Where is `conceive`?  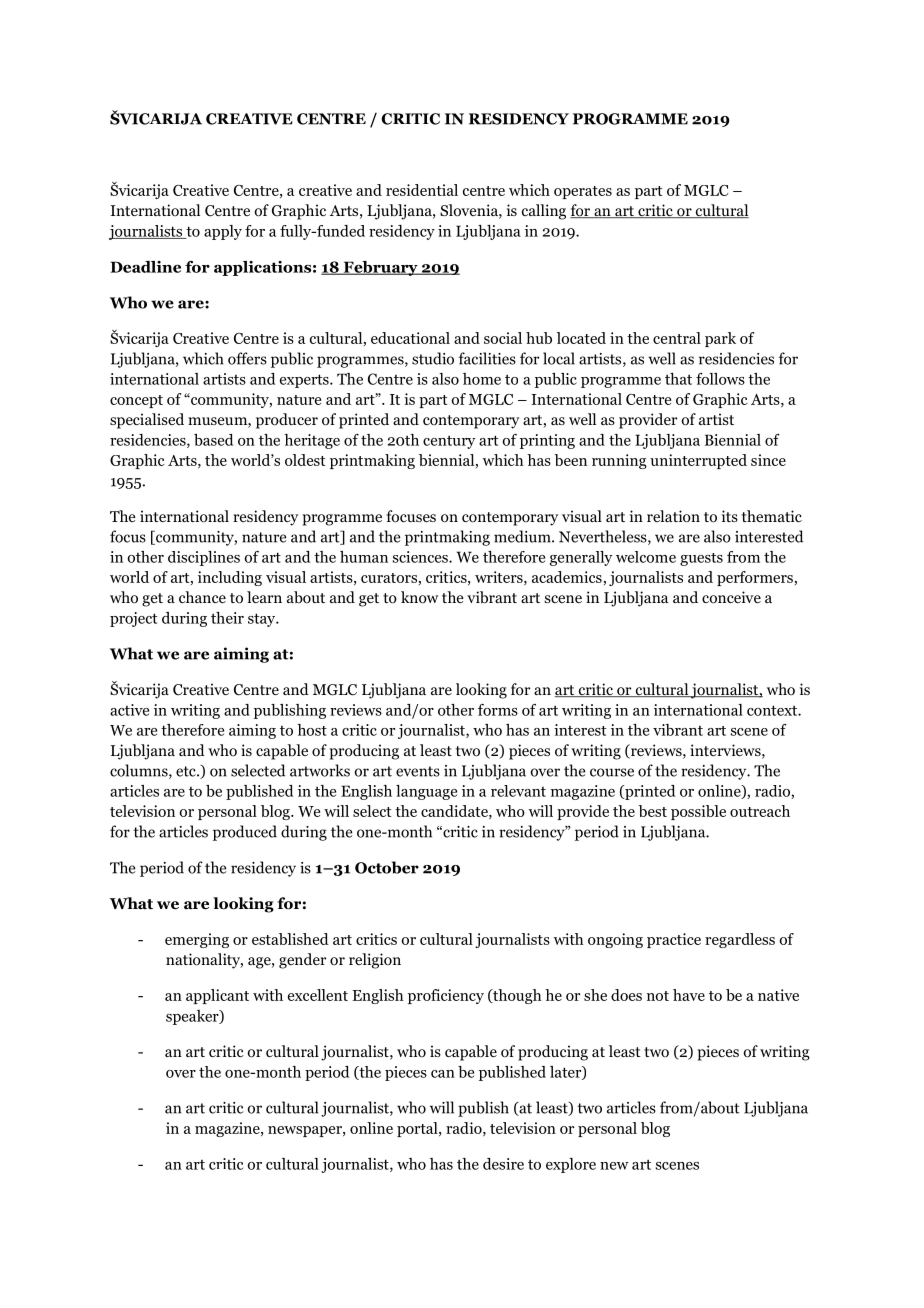
conceive is located at coordinates (731, 597).
